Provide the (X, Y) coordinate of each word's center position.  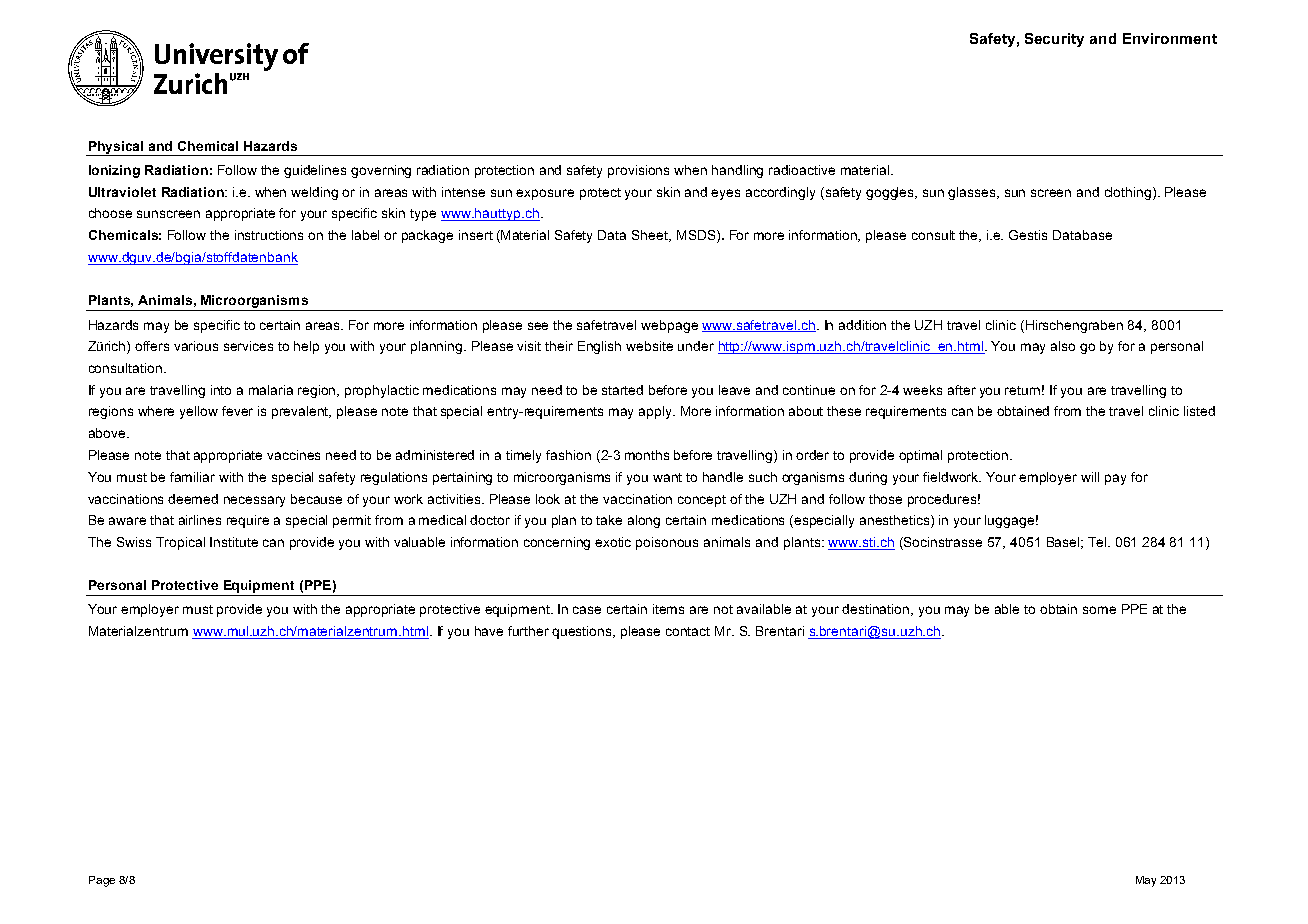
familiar (192, 477)
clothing (1129, 193)
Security (1054, 40)
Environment (1170, 38)
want (667, 477)
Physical (117, 148)
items (668, 609)
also (1063, 346)
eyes (725, 194)
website (649, 346)
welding (314, 193)
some (1099, 610)
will (1090, 477)
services (248, 346)
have (489, 631)
